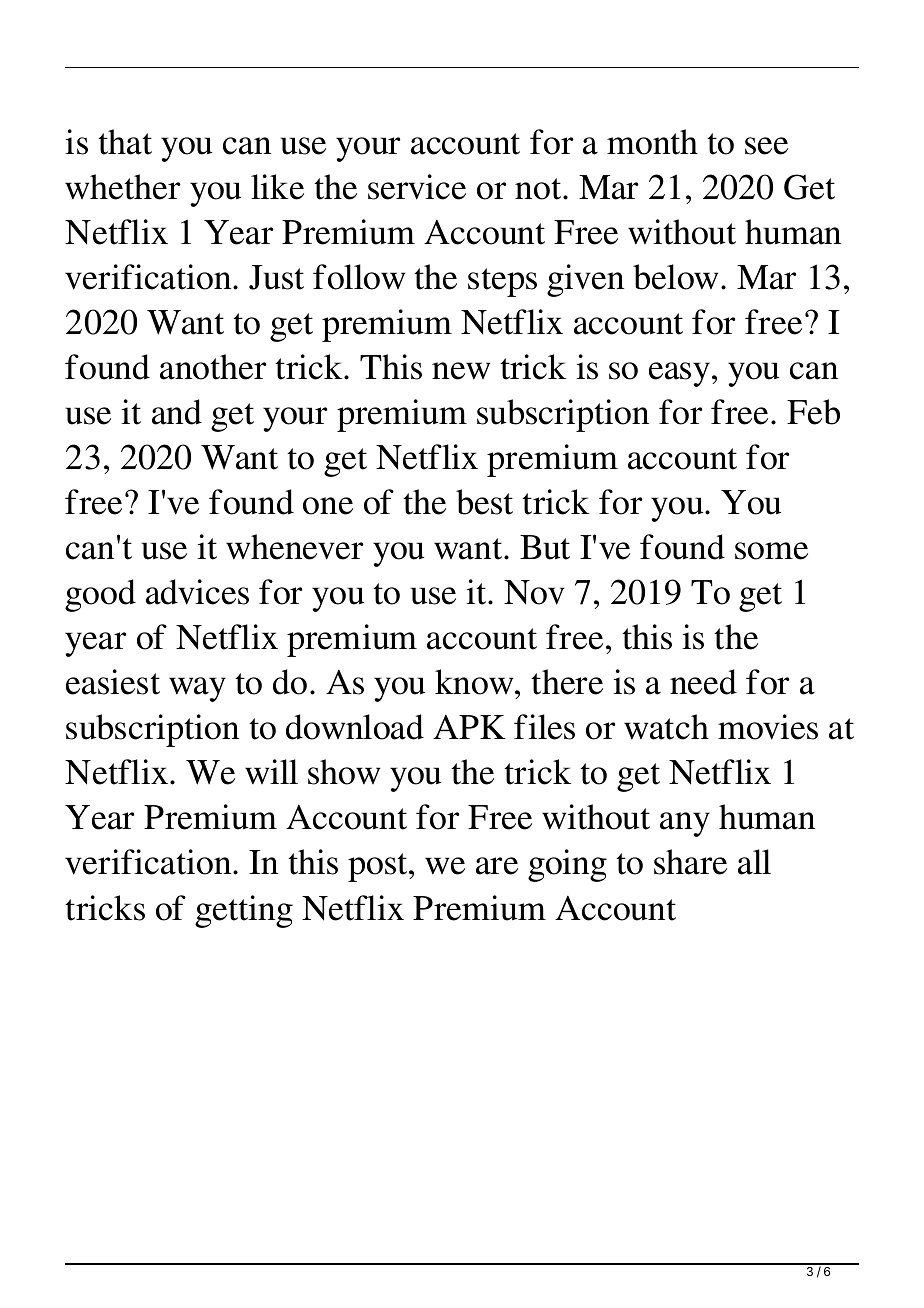  What do you see at coordinates (766, 146) in the screenshot?
I see `see` at bounding box center [766, 146].
